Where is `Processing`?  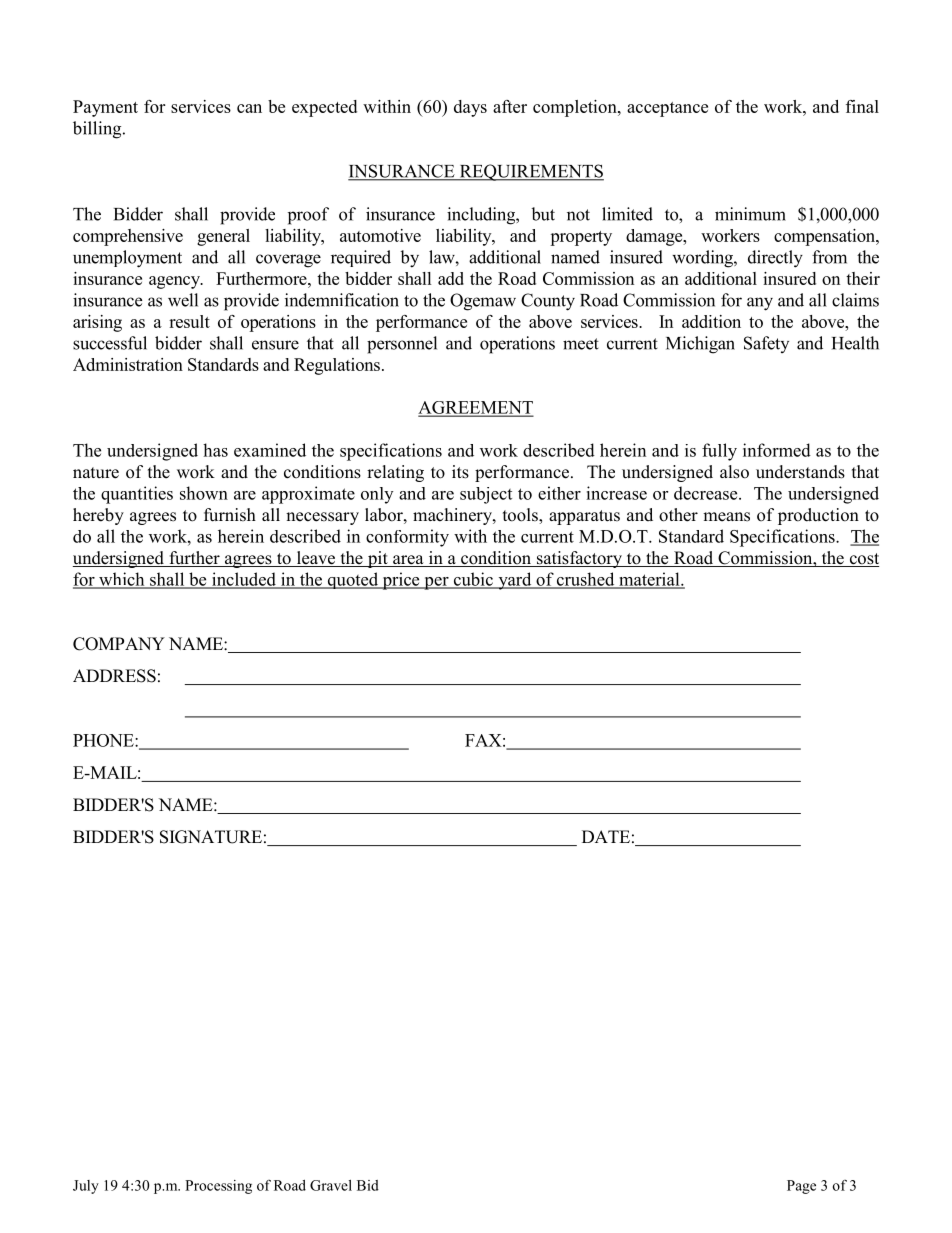
Processing is located at coordinates (218, 1187).
